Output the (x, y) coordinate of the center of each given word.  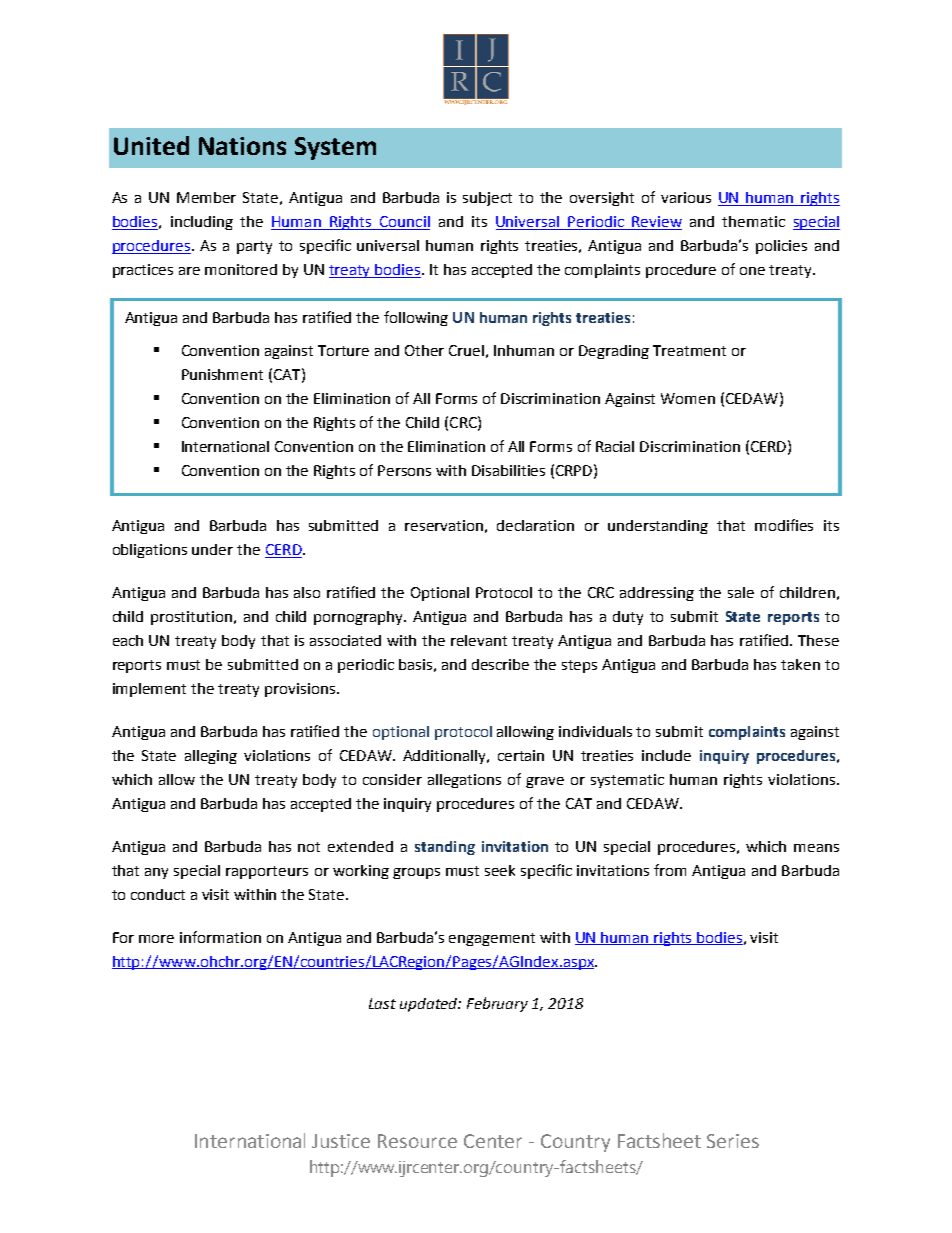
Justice (341, 1141)
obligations (150, 551)
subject (487, 199)
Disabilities (508, 470)
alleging (211, 757)
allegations (464, 781)
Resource (417, 1141)
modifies (784, 525)
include (666, 755)
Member (206, 197)
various (686, 197)
